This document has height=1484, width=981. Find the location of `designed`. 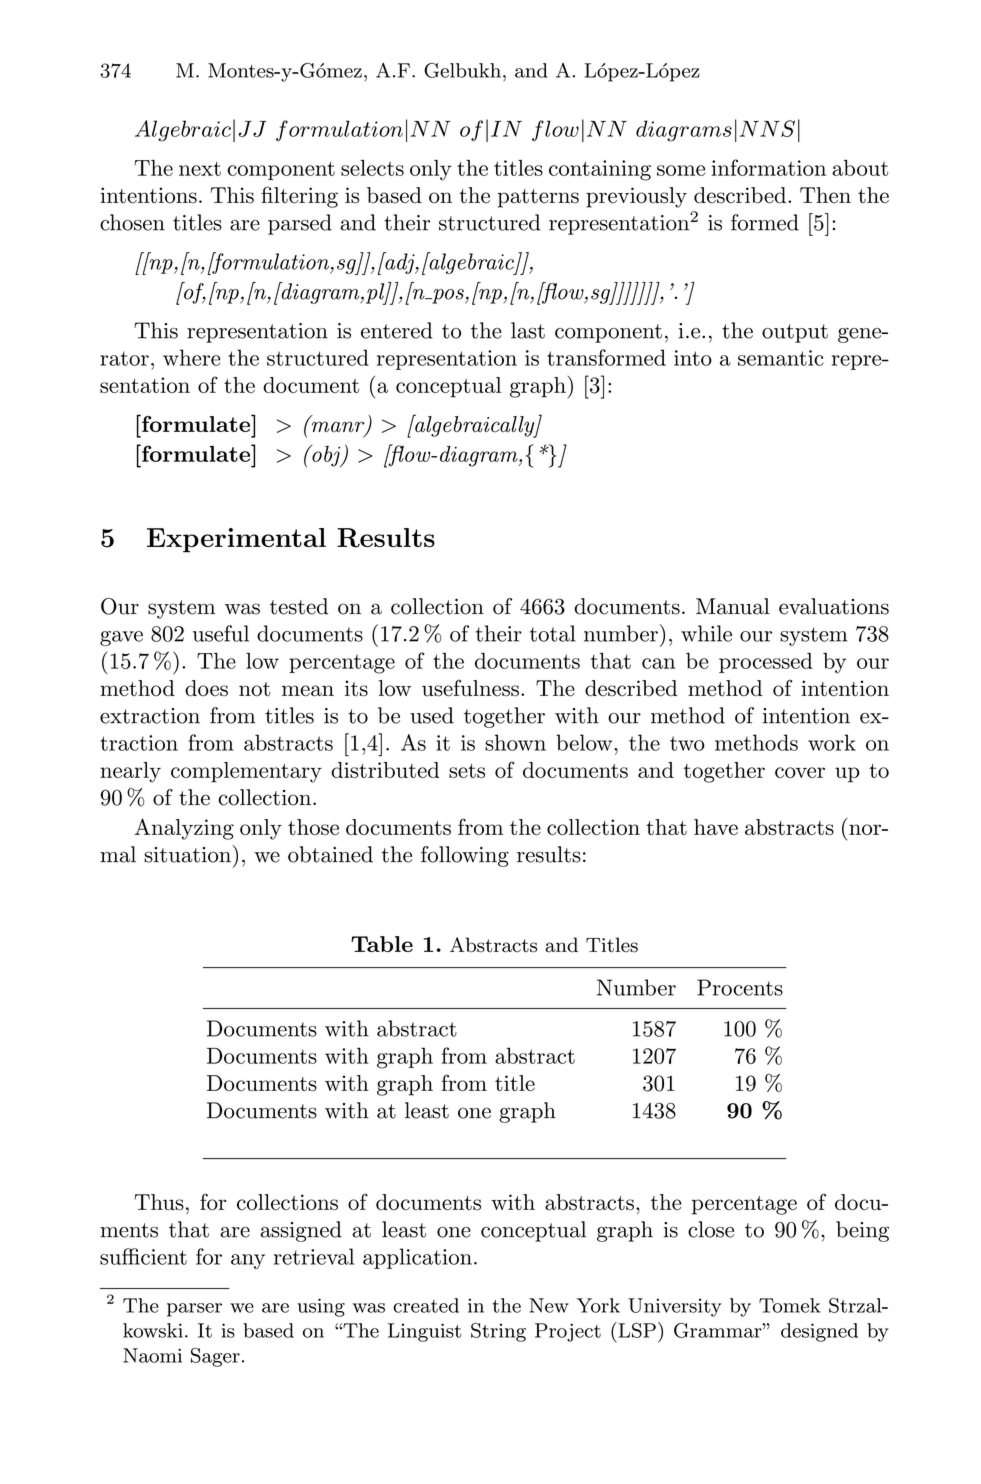

designed is located at coordinates (819, 1332).
